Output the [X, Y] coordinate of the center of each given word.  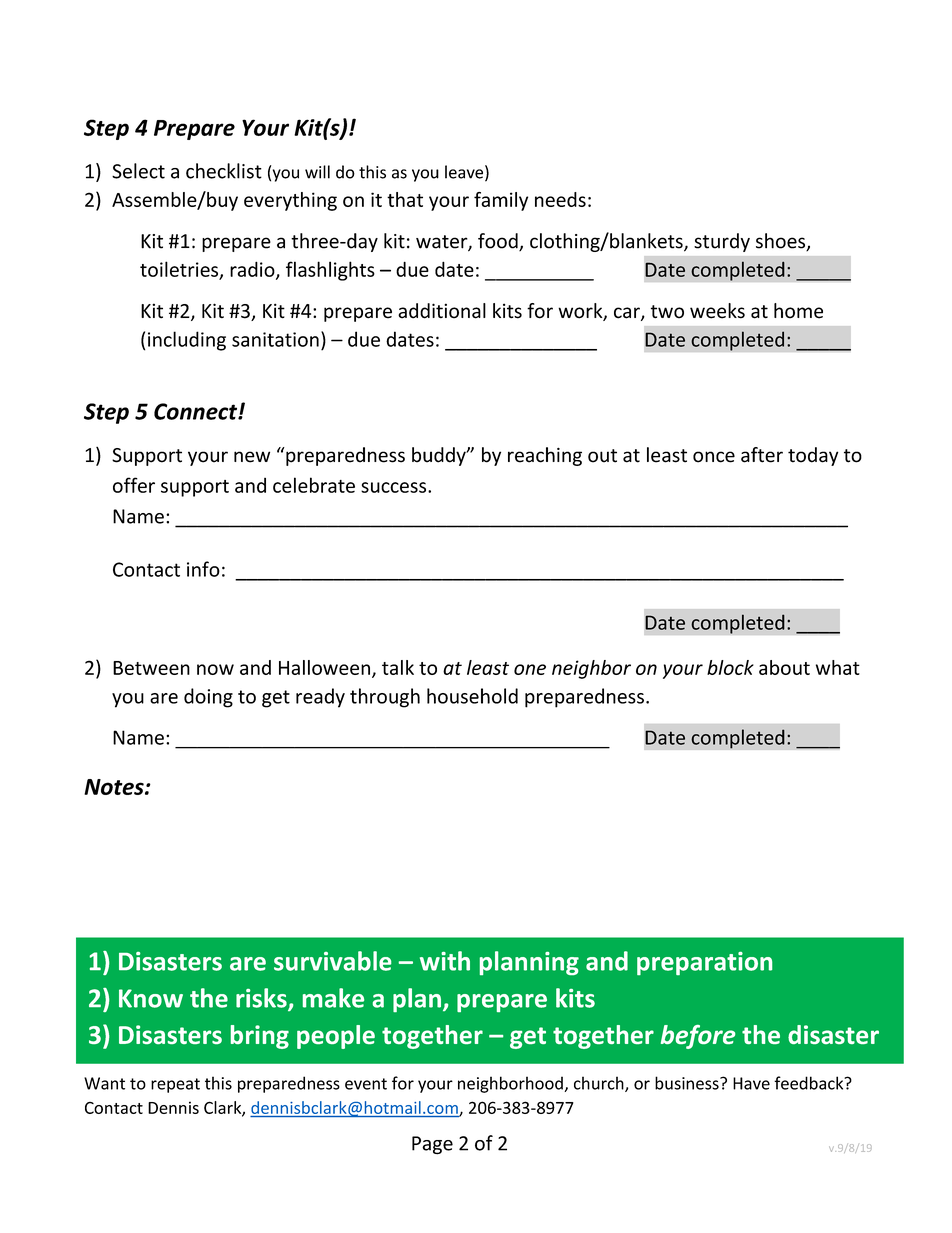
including [187, 341]
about [784, 667]
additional [442, 311]
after [762, 455]
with [445, 961]
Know [151, 998]
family [501, 201]
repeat [175, 1085]
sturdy [722, 242]
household [472, 696]
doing [208, 698]
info [203, 569]
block [730, 667]
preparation [704, 963]
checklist [224, 171]
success [395, 487]
